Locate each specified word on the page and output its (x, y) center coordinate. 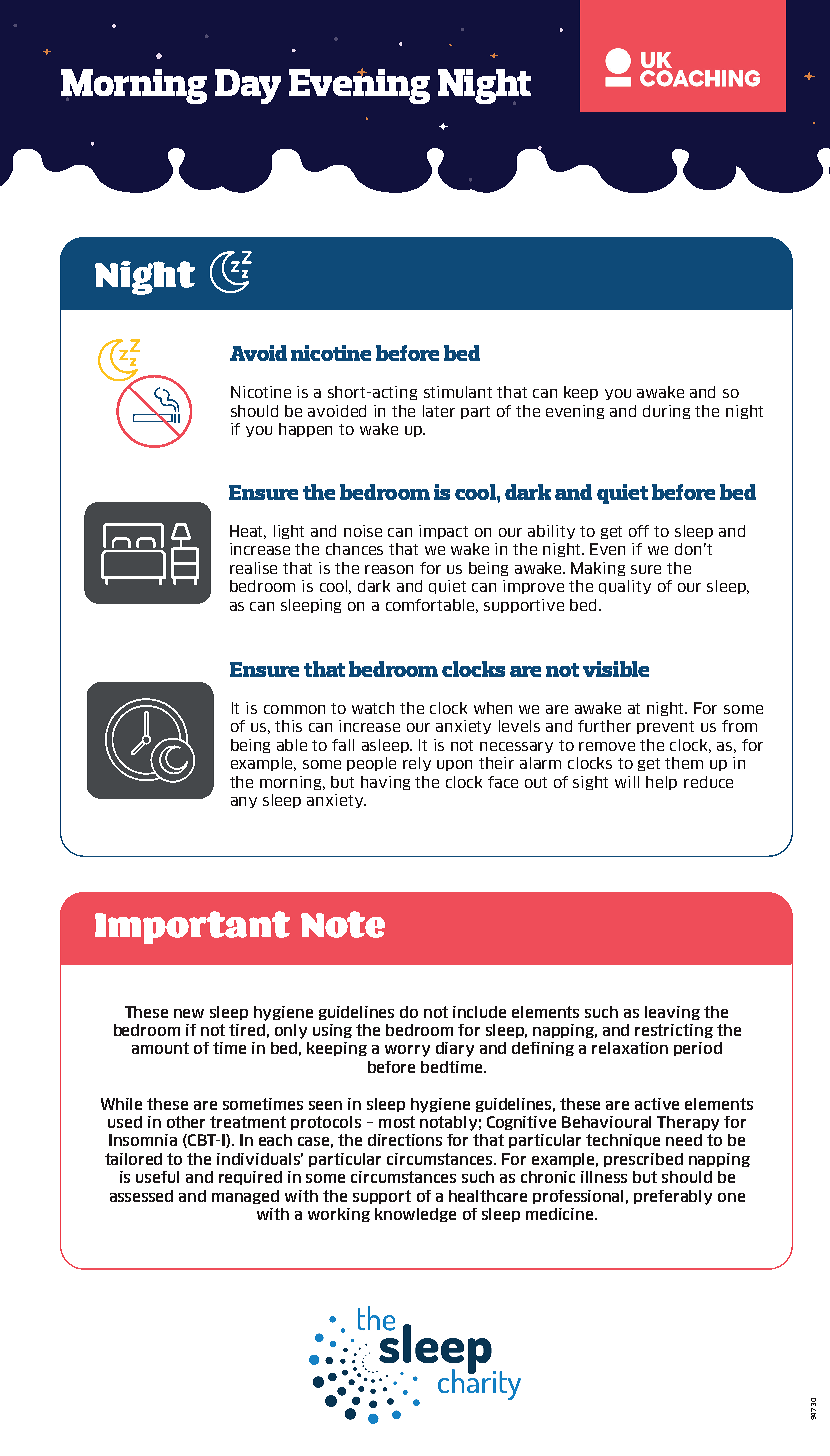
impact (443, 532)
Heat (248, 532)
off (639, 531)
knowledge (415, 1215)
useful (157, 1177)
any (244, 802)
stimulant (458, 392)
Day (248, 86)
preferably (673, 1197)
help (661, 783)
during (666, 412)
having (385, 783)
